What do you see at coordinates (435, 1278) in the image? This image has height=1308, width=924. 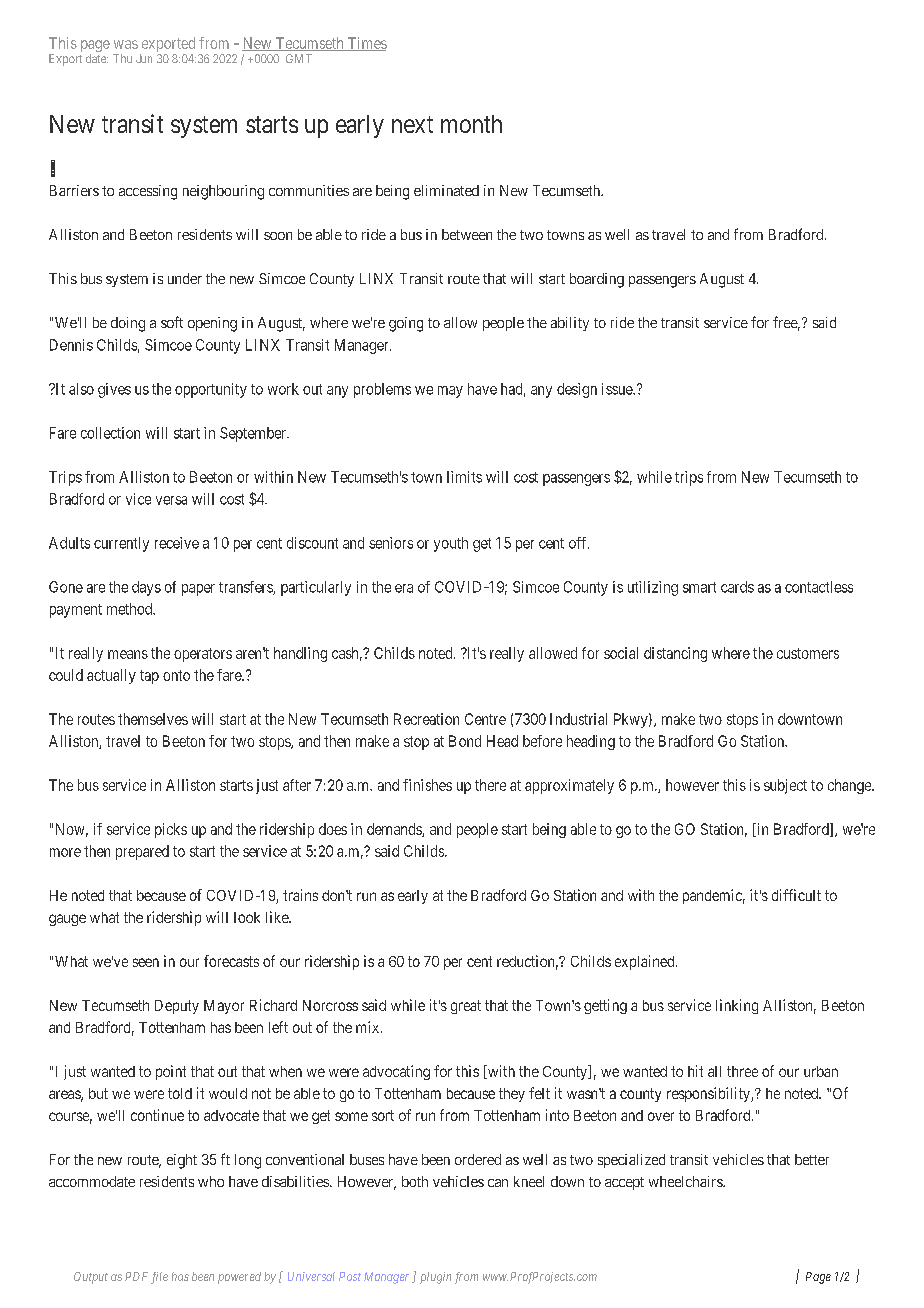 I see `plugin` at bounding box center [435, 1278].
